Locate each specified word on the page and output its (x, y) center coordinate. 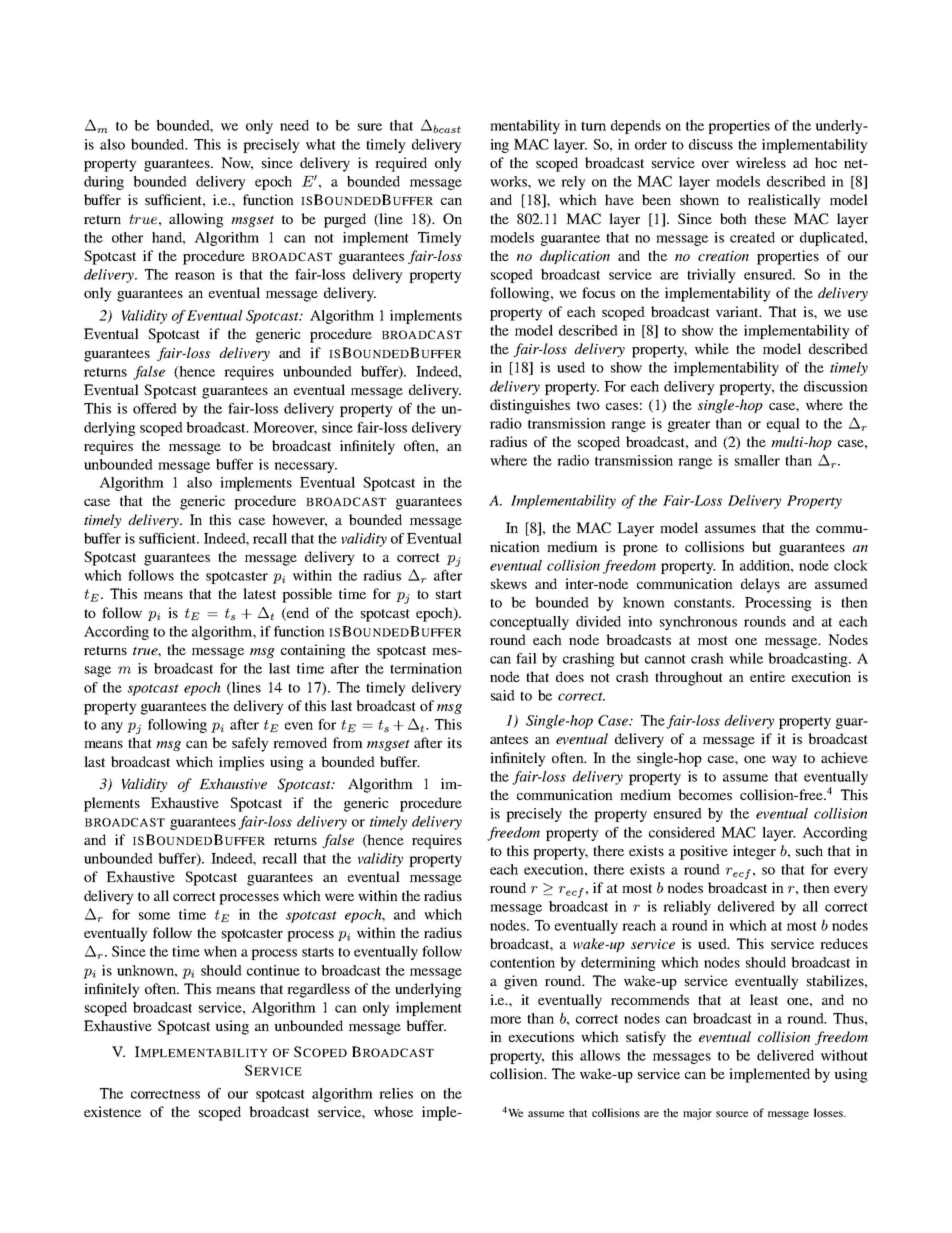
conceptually (529, 623)
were (339, 897)
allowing (196, 220)
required (401, 164)
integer (754, 852)
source (732, 1114)
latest (259, 593)
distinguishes (530, 406)
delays (760, 585)
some (154, 916)
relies (396, 1093)
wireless (761, 162)
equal (783, 425)
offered (155, 408)
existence (112, 1111)
